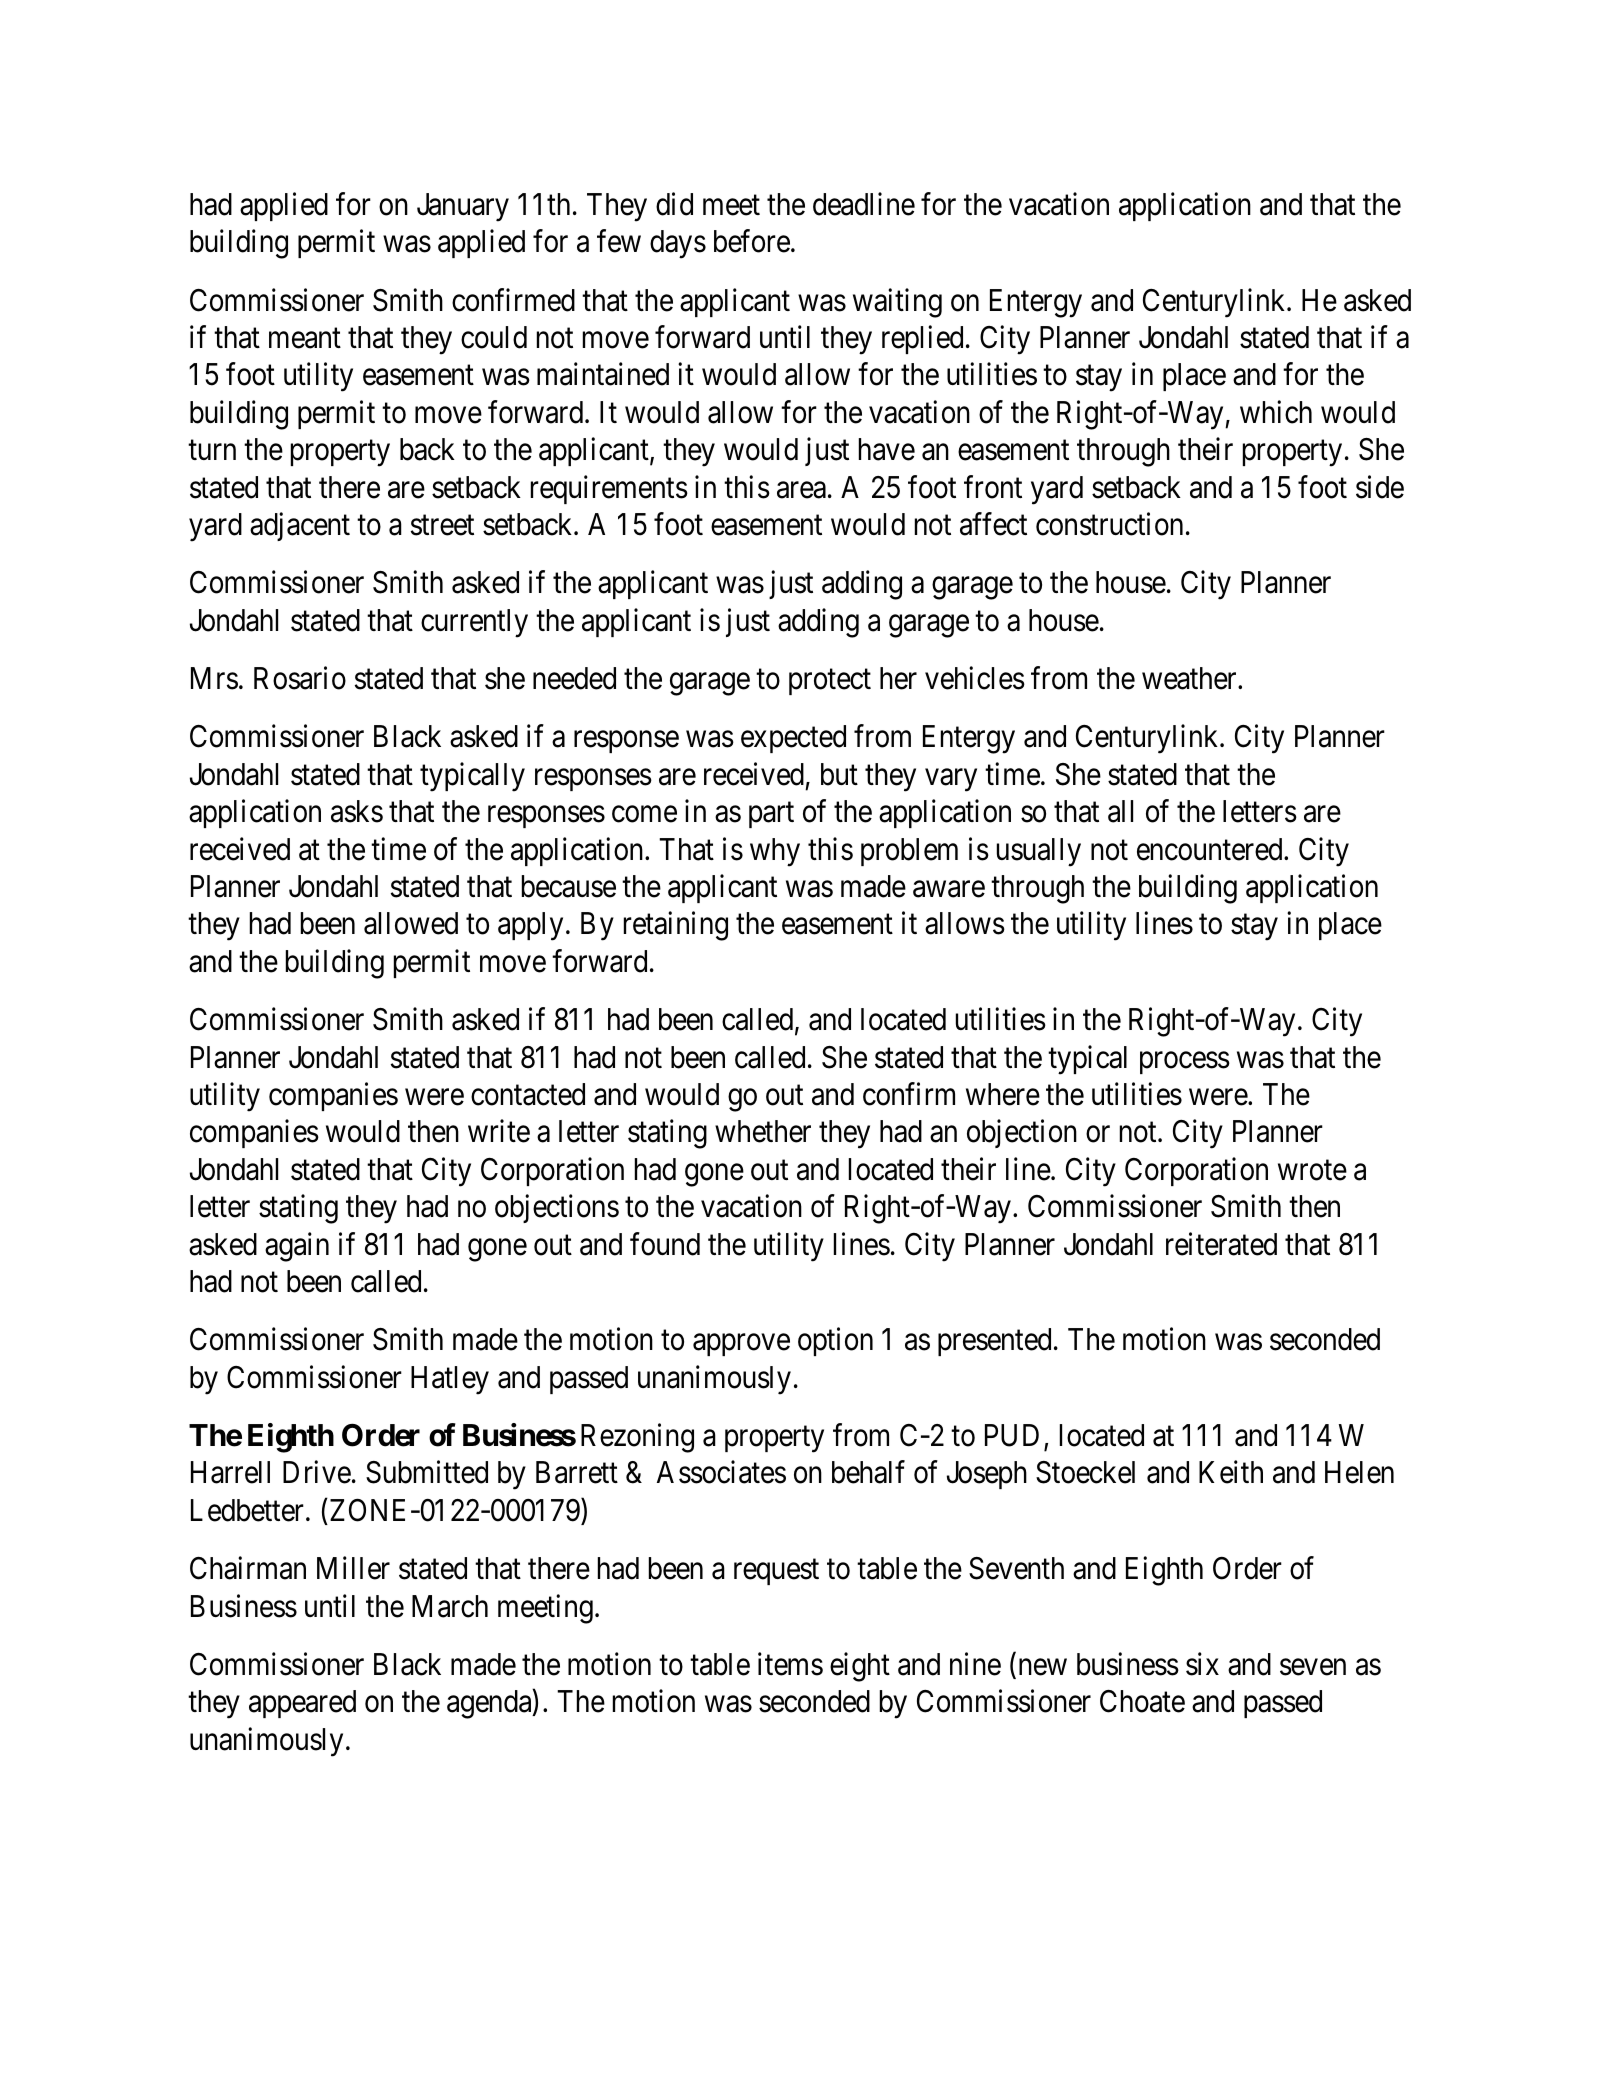 This screenshot has width=1603, height=2075. Describe the element at coordinates (1202, 1664) in the screenshot. I see `six` at that location.
